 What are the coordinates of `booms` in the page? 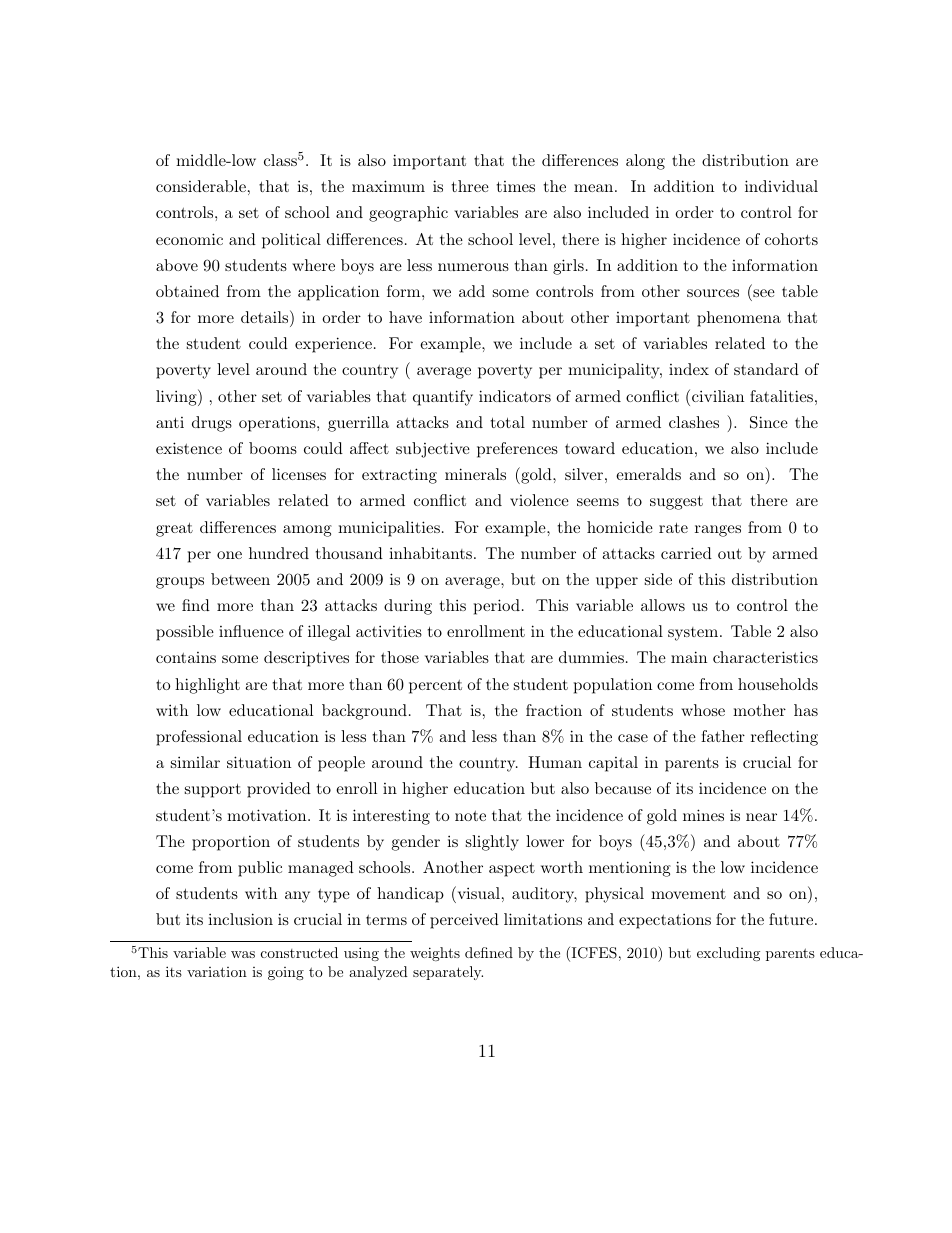 It's located at (273, 448).
